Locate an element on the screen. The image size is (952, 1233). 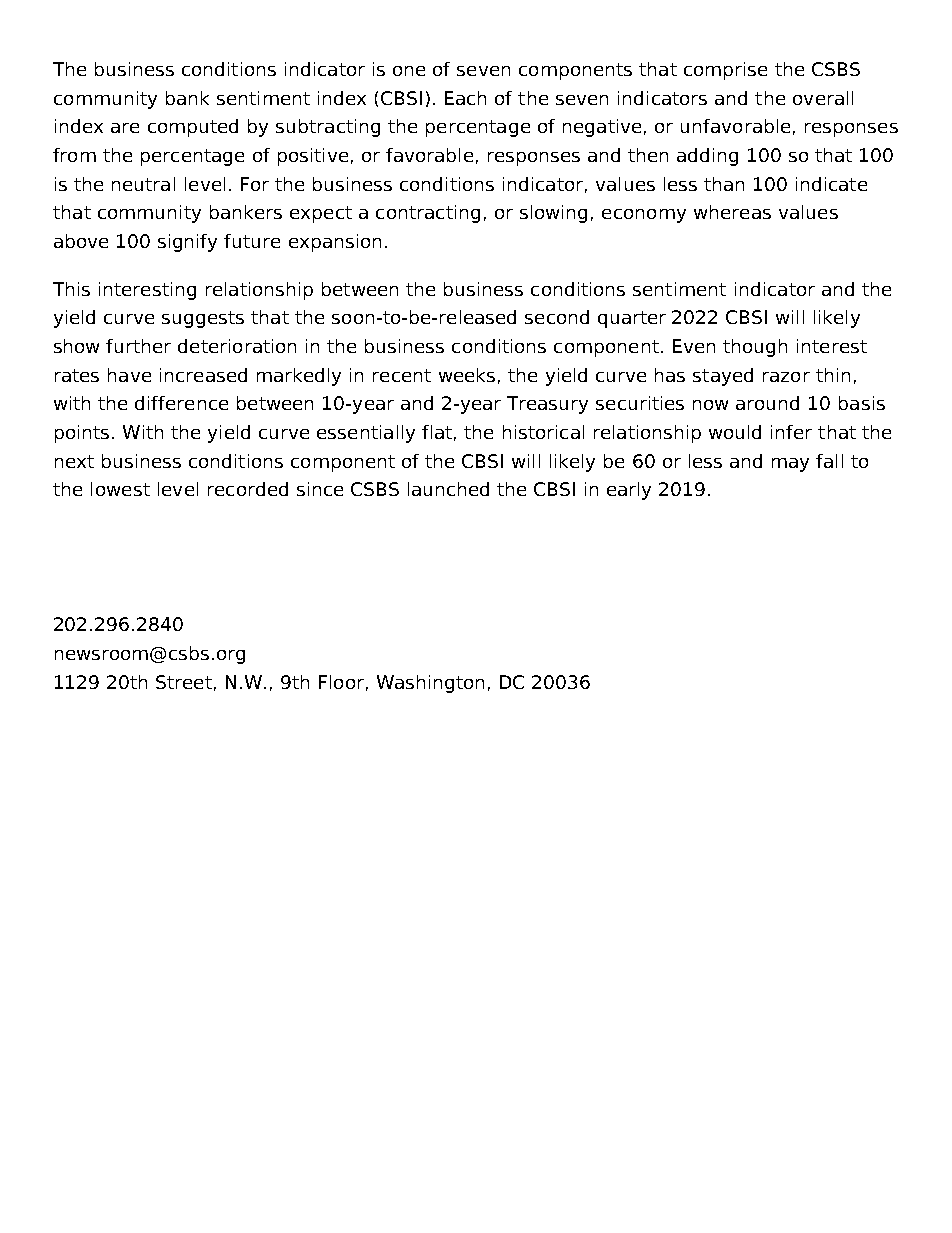
may is located at coordinates (790, 465).
